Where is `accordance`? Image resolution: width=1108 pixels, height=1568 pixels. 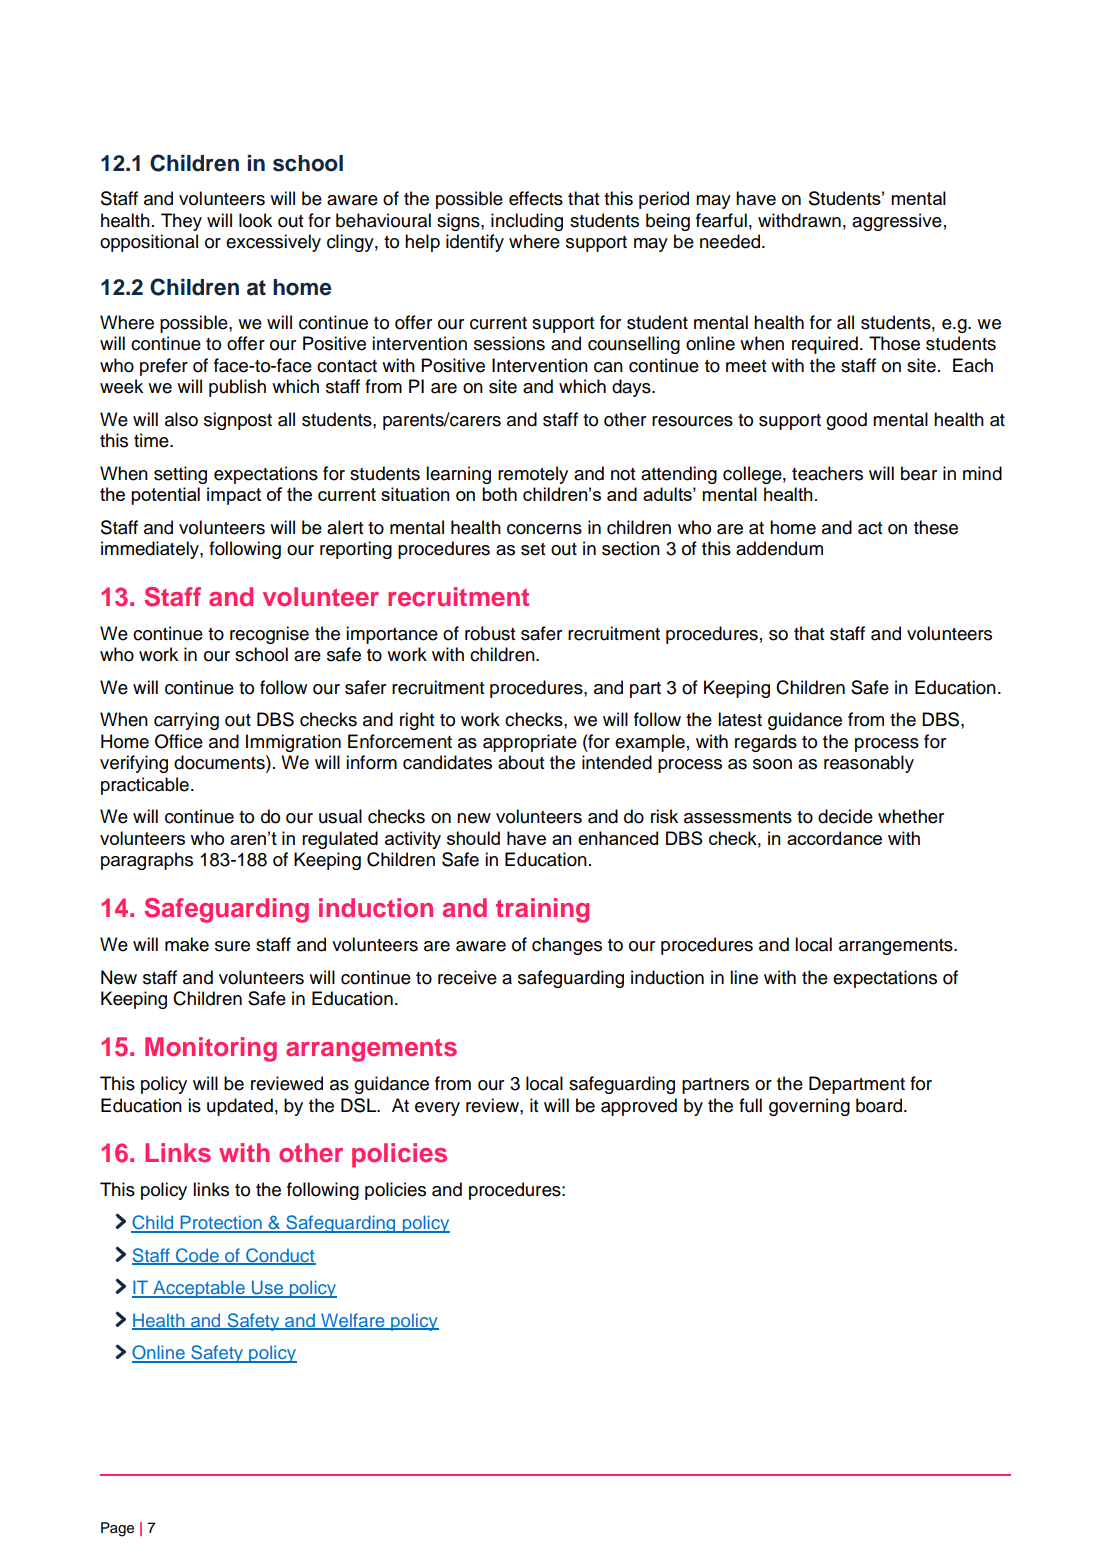
accordance is located at coordinates (834, 838).
